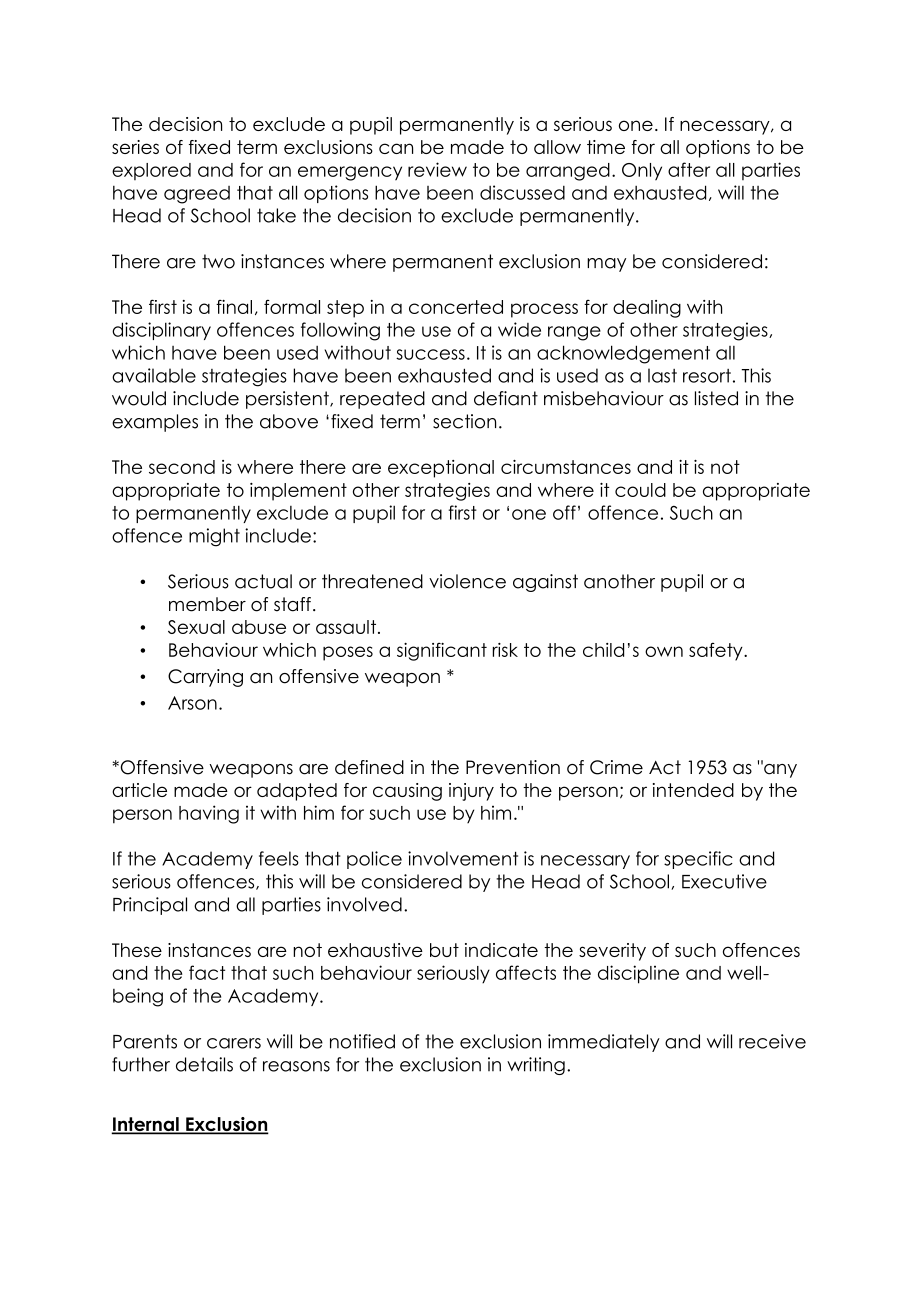 Image resolution: width=924 pixels, height=1308 pixels. Describe the element at coordinates (197, 195) in the screenshot. I see `agreed` at that location.
